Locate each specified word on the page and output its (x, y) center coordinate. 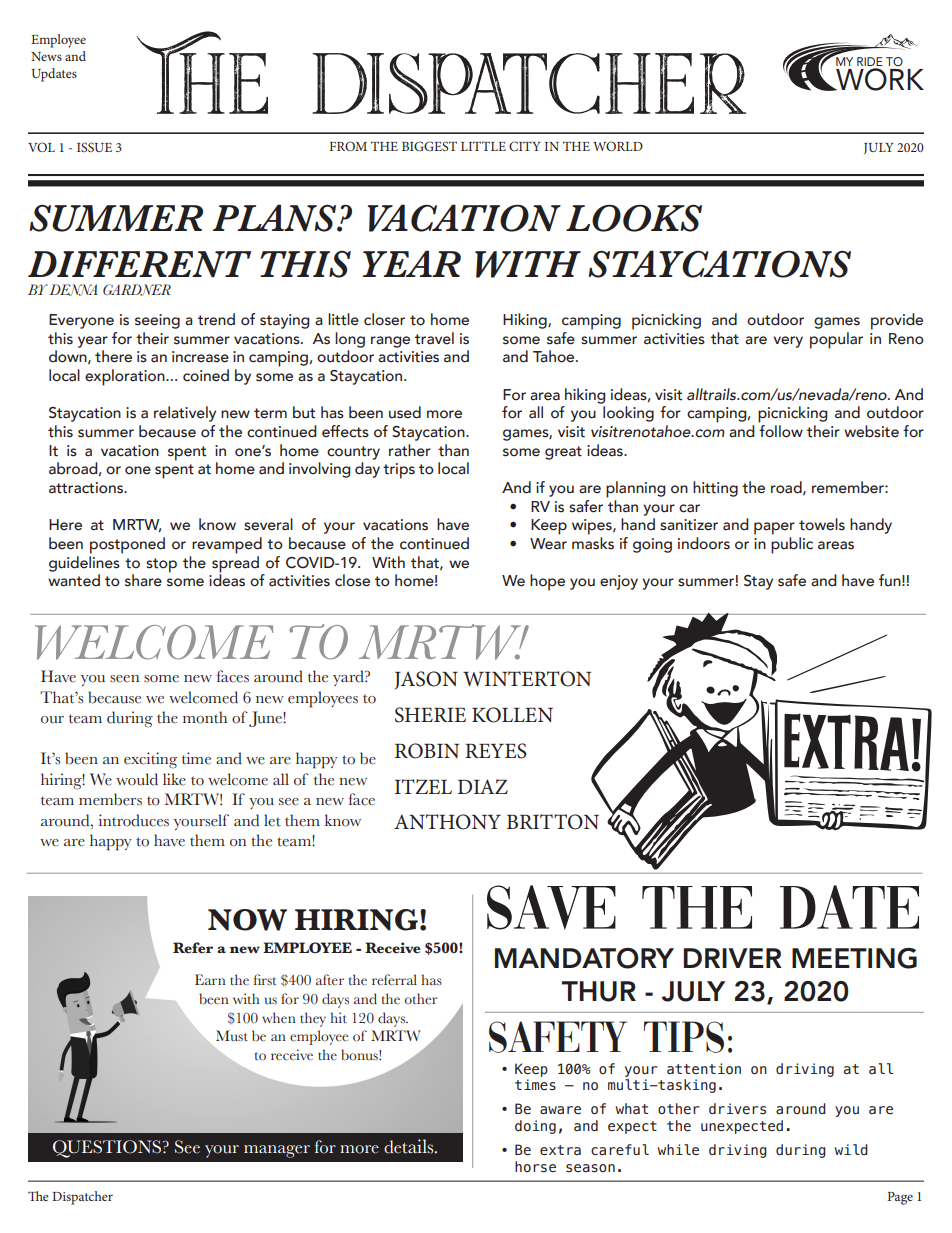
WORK (879, 79)
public (792, 545)
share (143, 580)
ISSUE (94, 147)
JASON (426, 680)
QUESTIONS (108, 1149)
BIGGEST (429, 146)
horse (535, 1167)
